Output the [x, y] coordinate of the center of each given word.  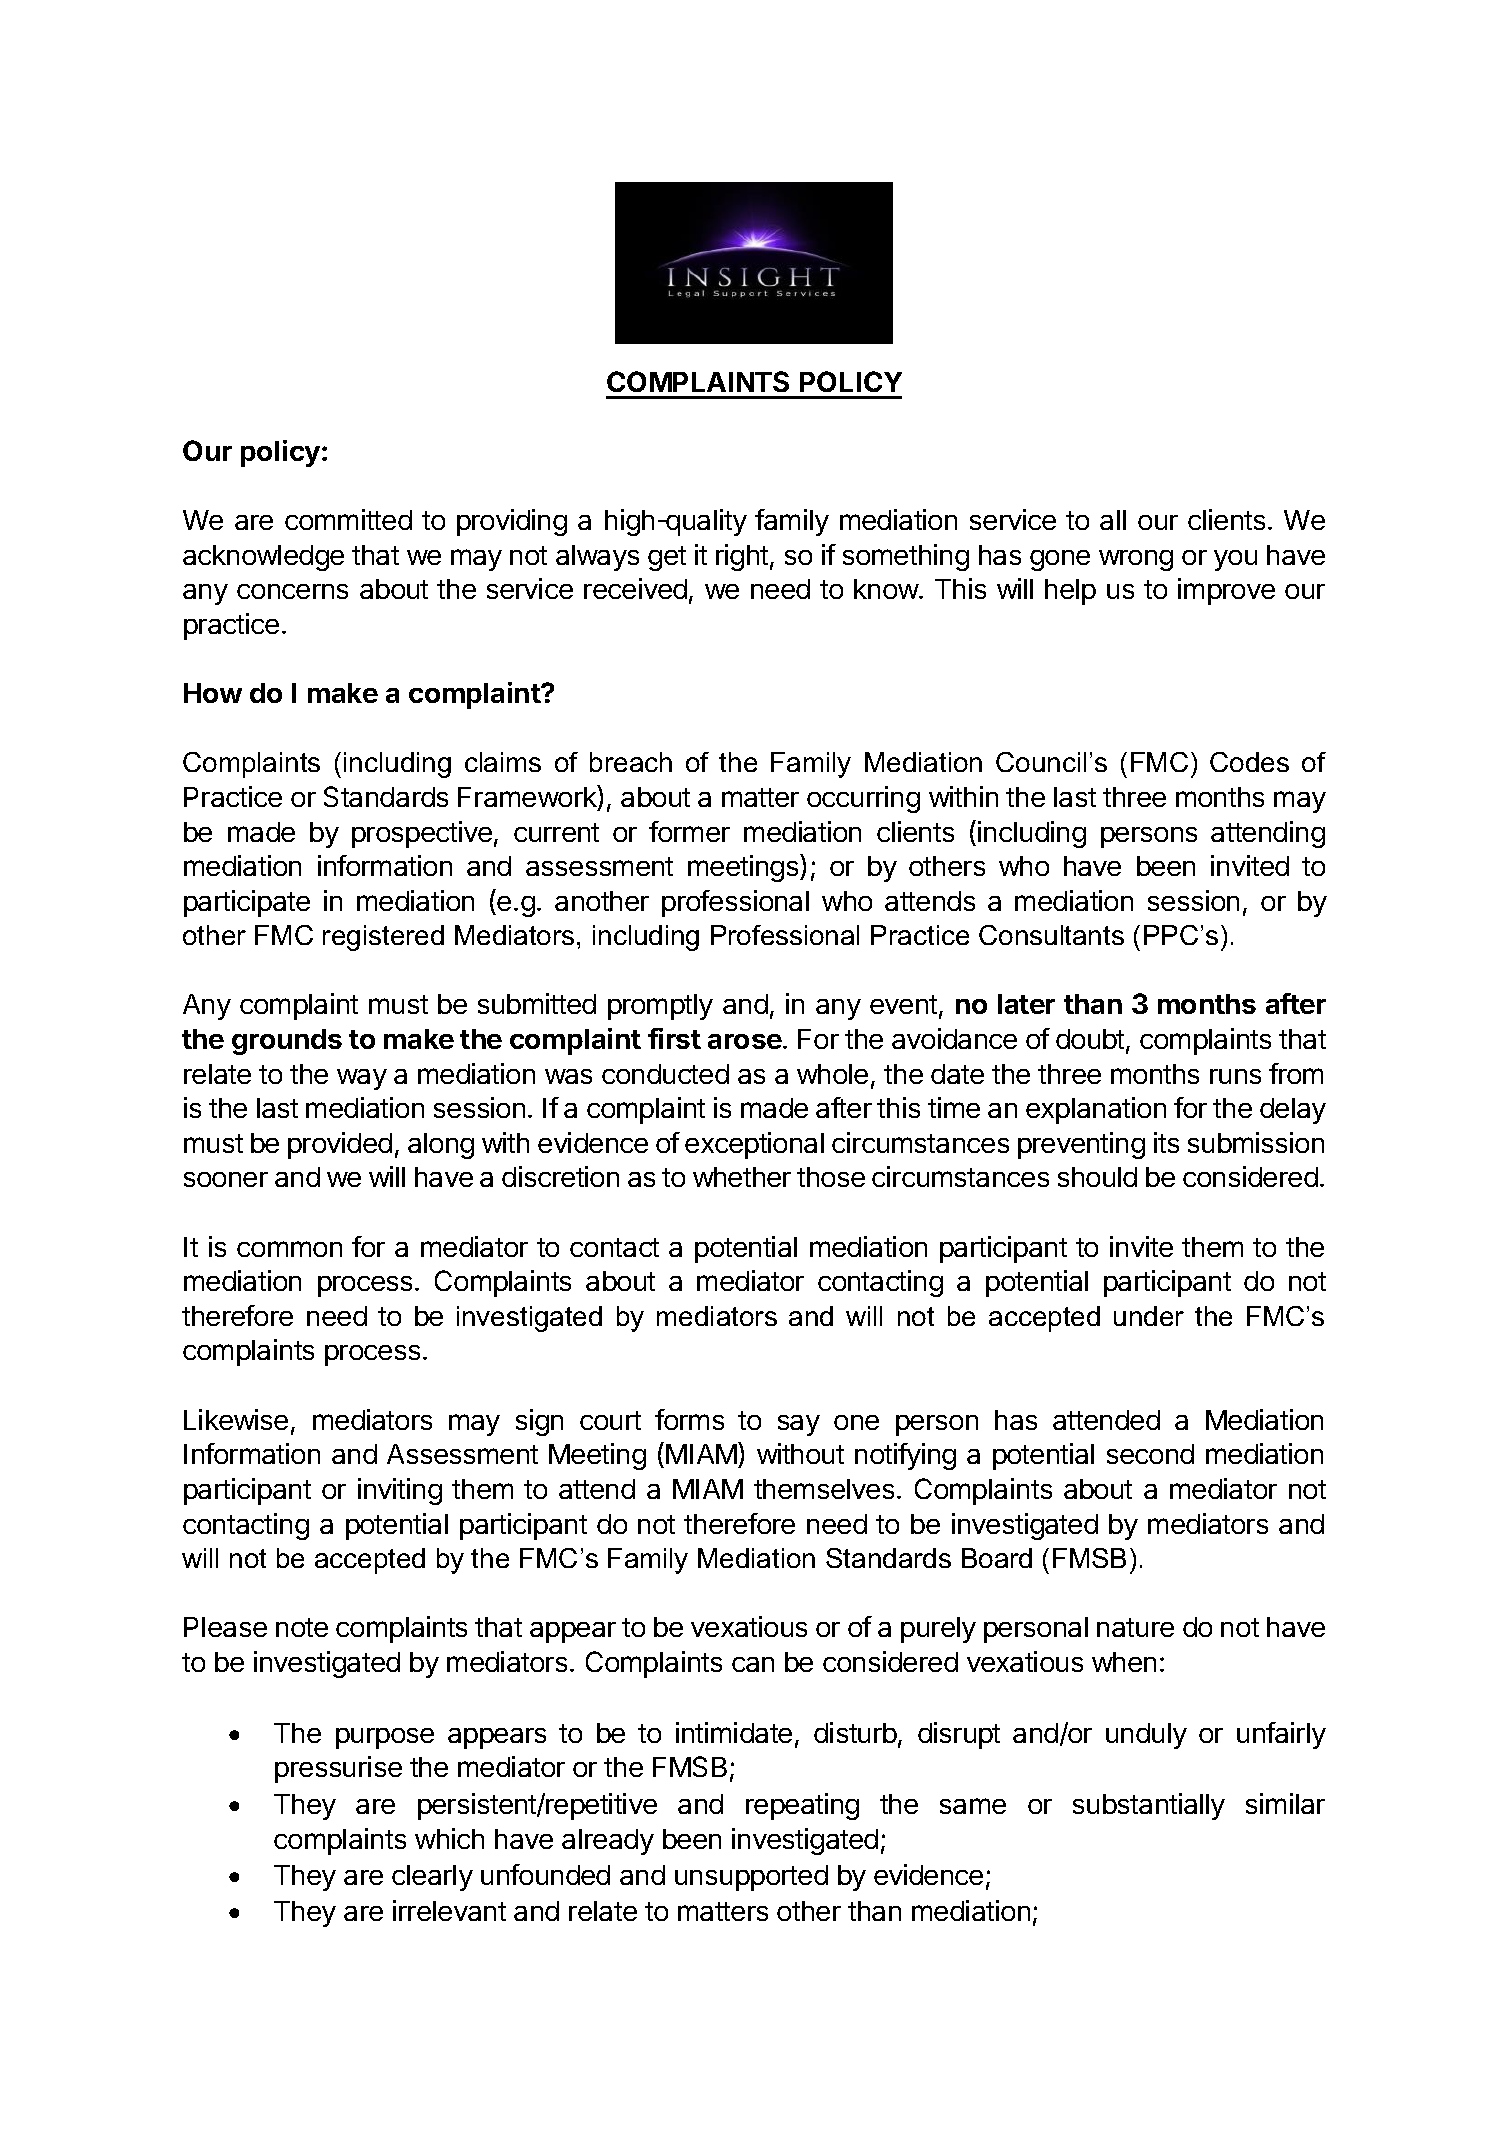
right [742, 557]
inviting [400, 1491]
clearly [432, 1878]
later [1026, 1004]
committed [348, 519]
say [799, 1425]
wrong [1136, 560]
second [1150, 1454]
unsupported [751, 1878]
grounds [287, 1042]
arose [746, 1041]
